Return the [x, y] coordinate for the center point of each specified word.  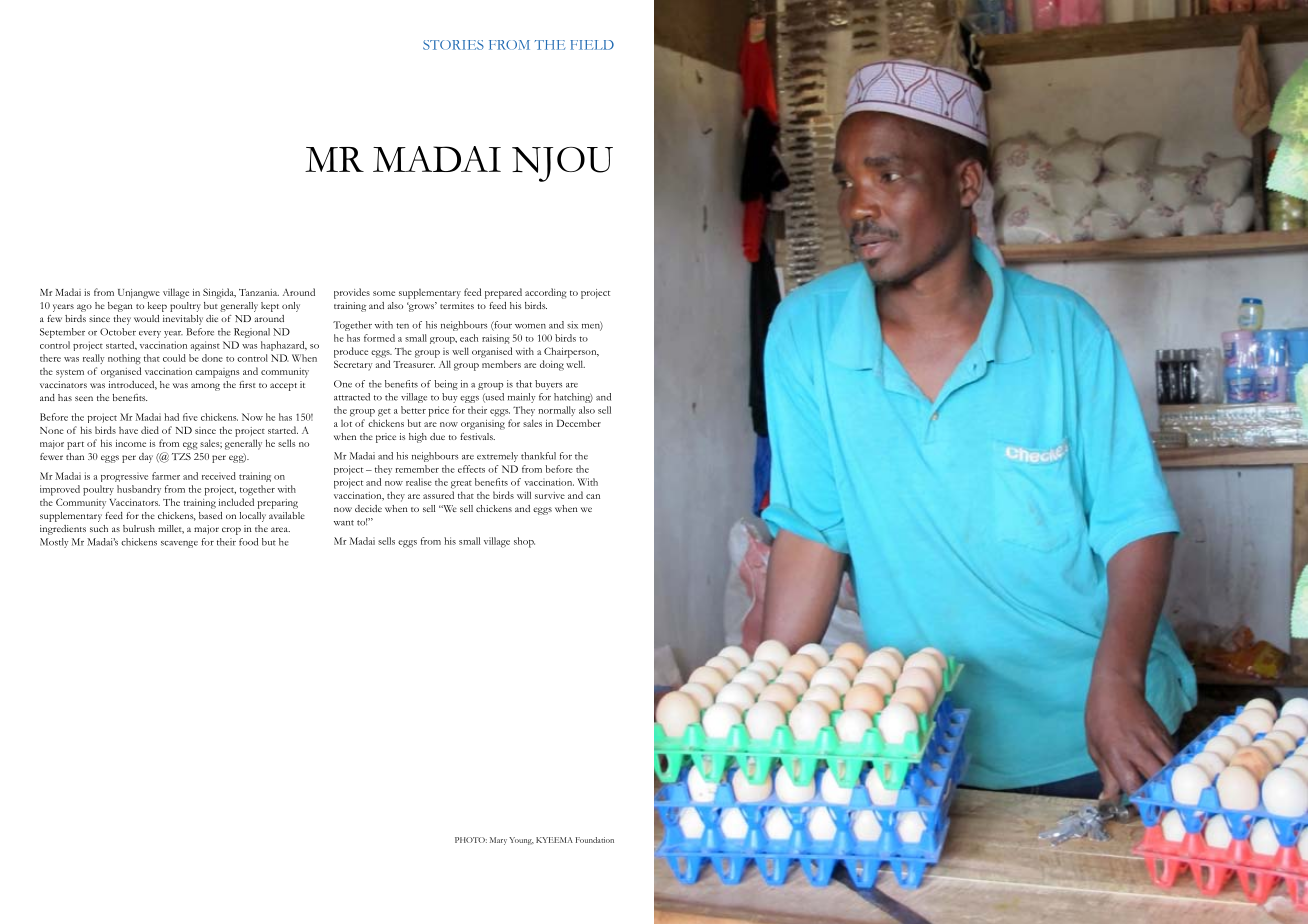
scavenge [179, 544]
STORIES [453, 45]
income [131, 443]
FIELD [592, 45]
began [120, 307]
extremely [497, 457]
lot [346, 423]
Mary [498, 841]
